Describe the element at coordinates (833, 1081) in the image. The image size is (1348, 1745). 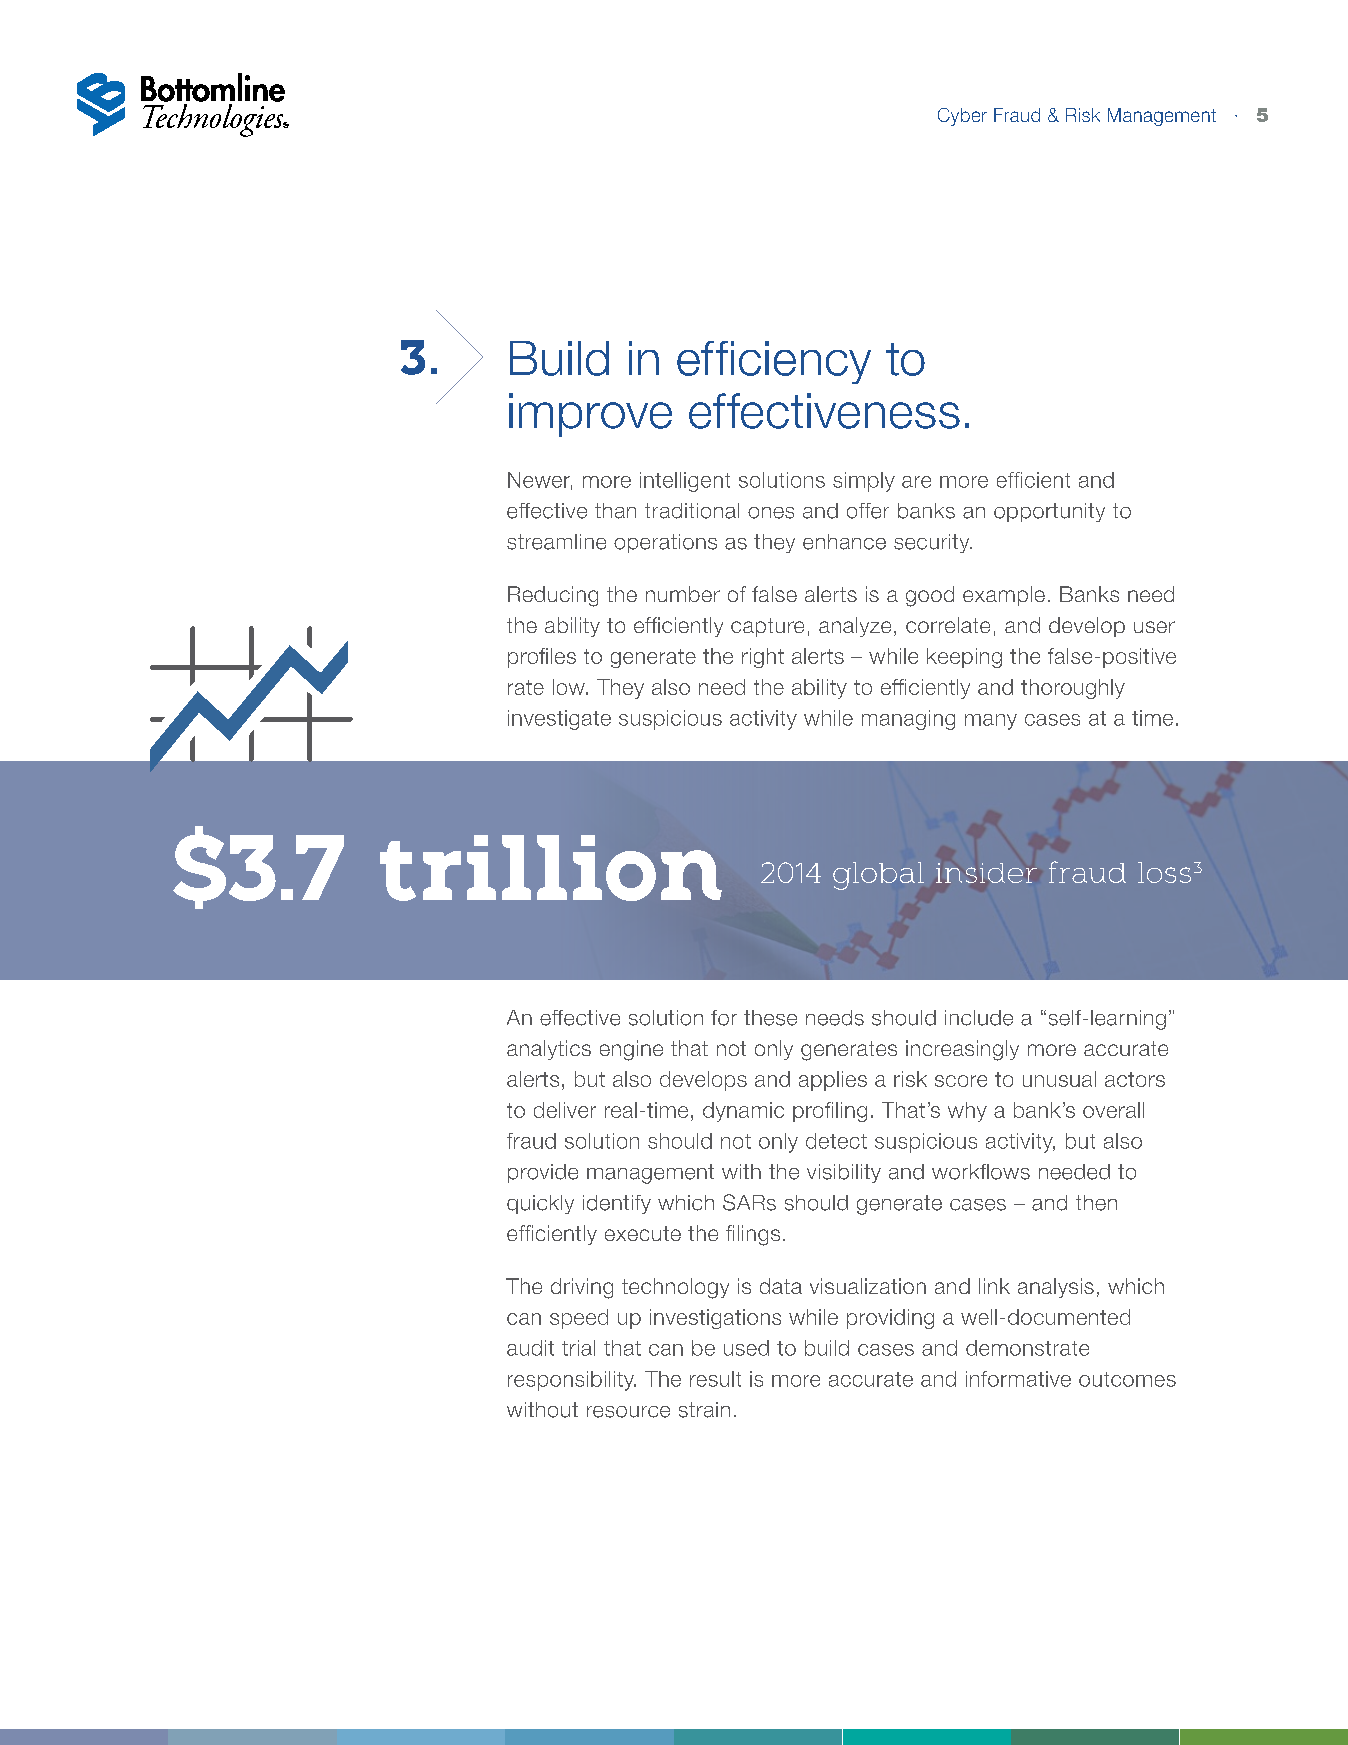
I see `applies` at that location.
